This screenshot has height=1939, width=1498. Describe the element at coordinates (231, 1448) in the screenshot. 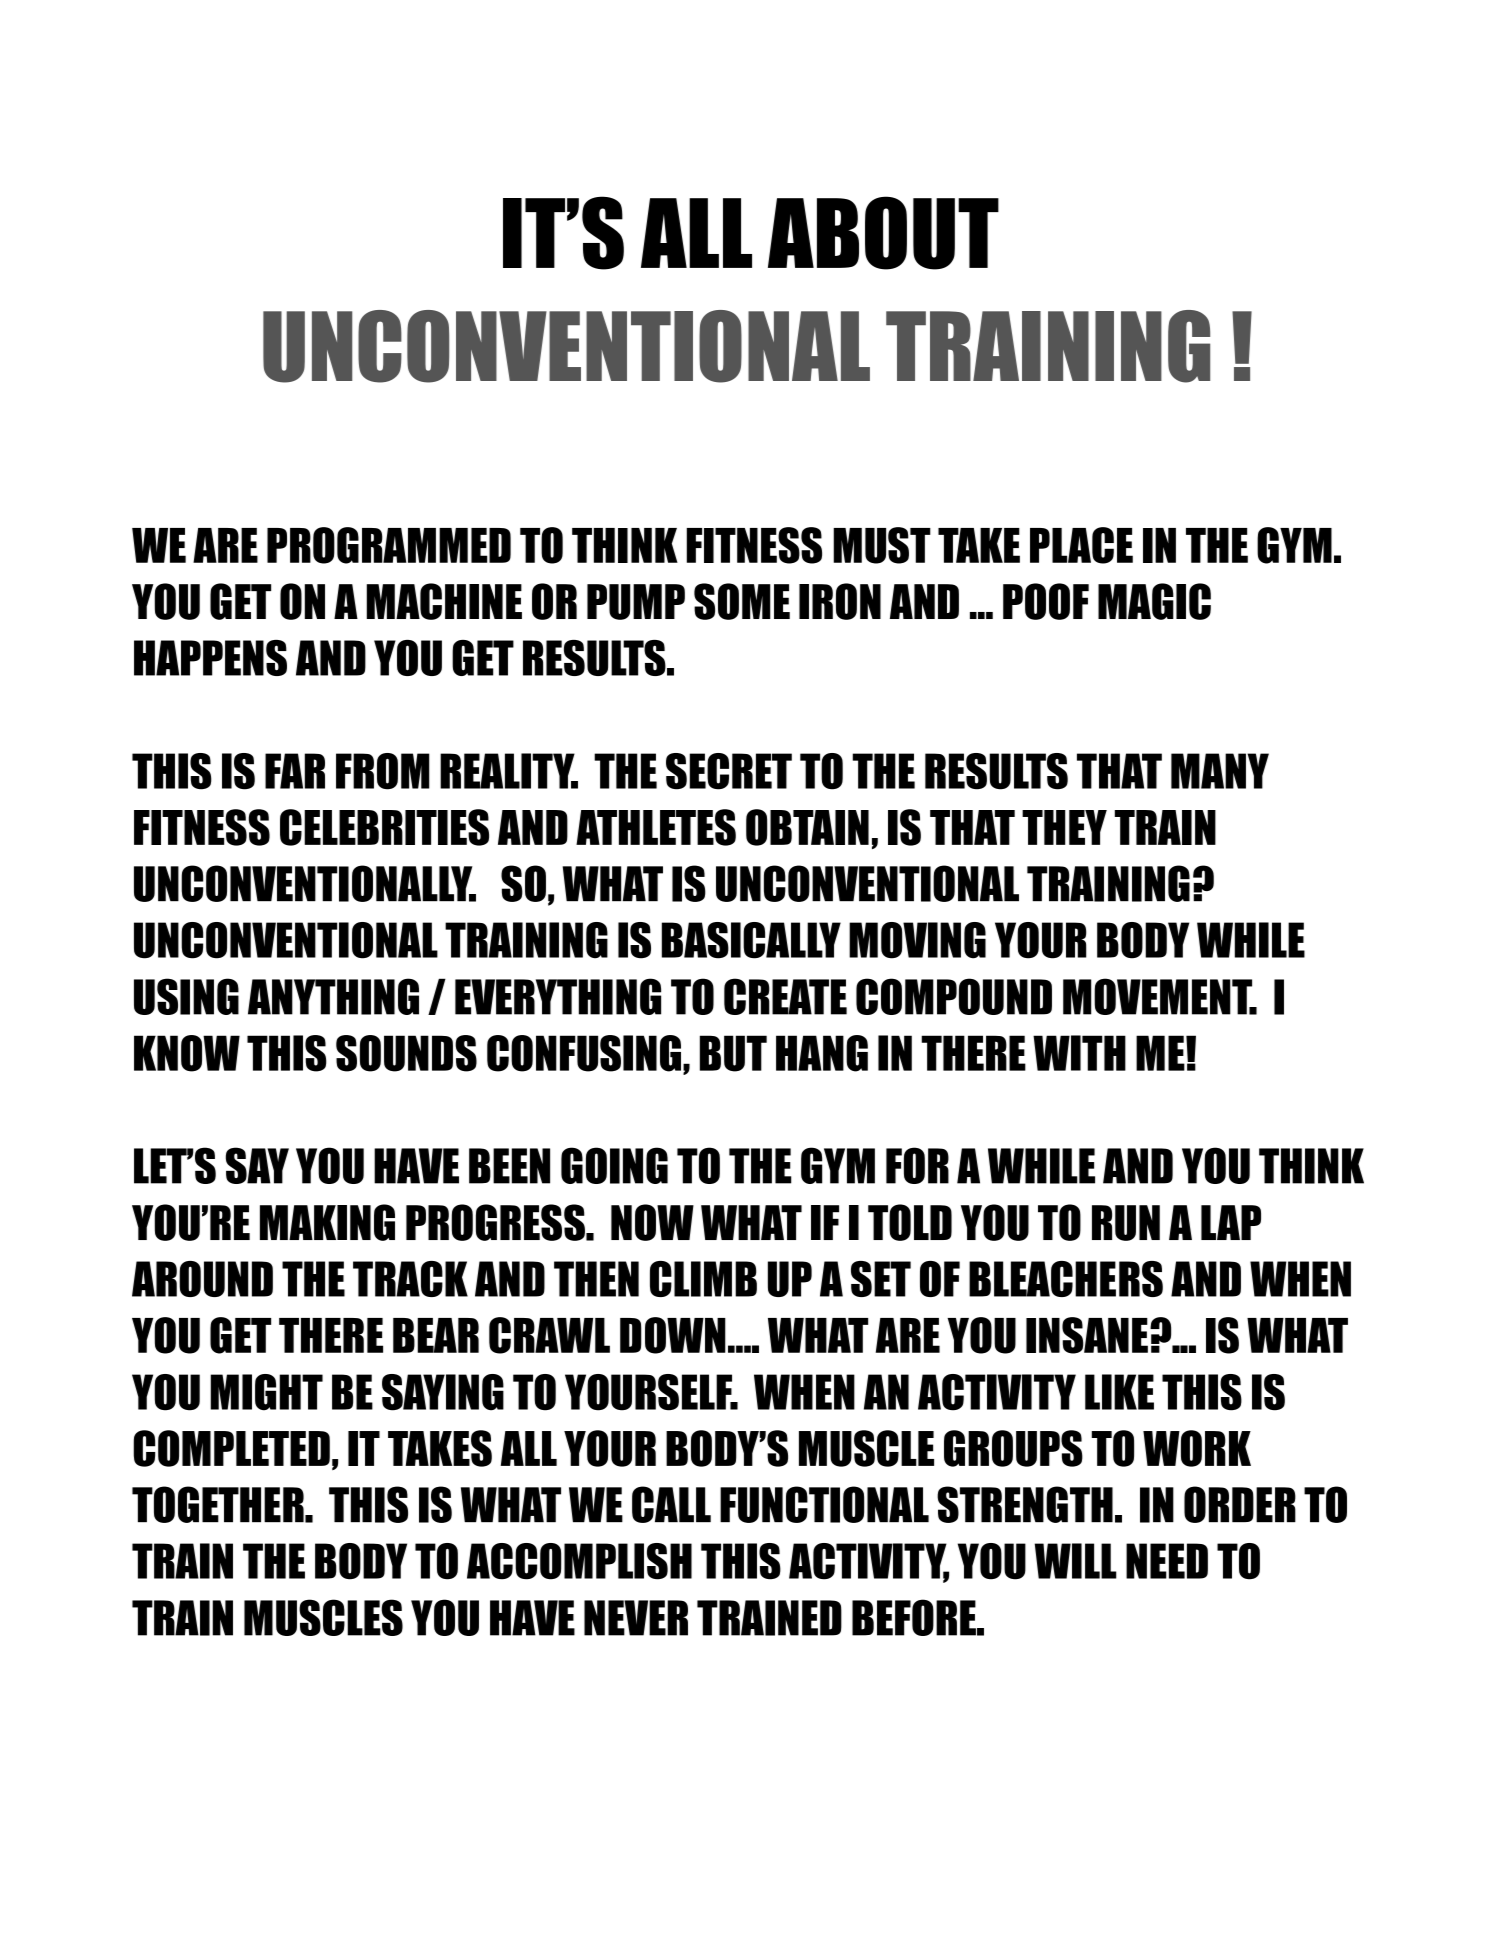

I see `COMPLETED` at that location.
